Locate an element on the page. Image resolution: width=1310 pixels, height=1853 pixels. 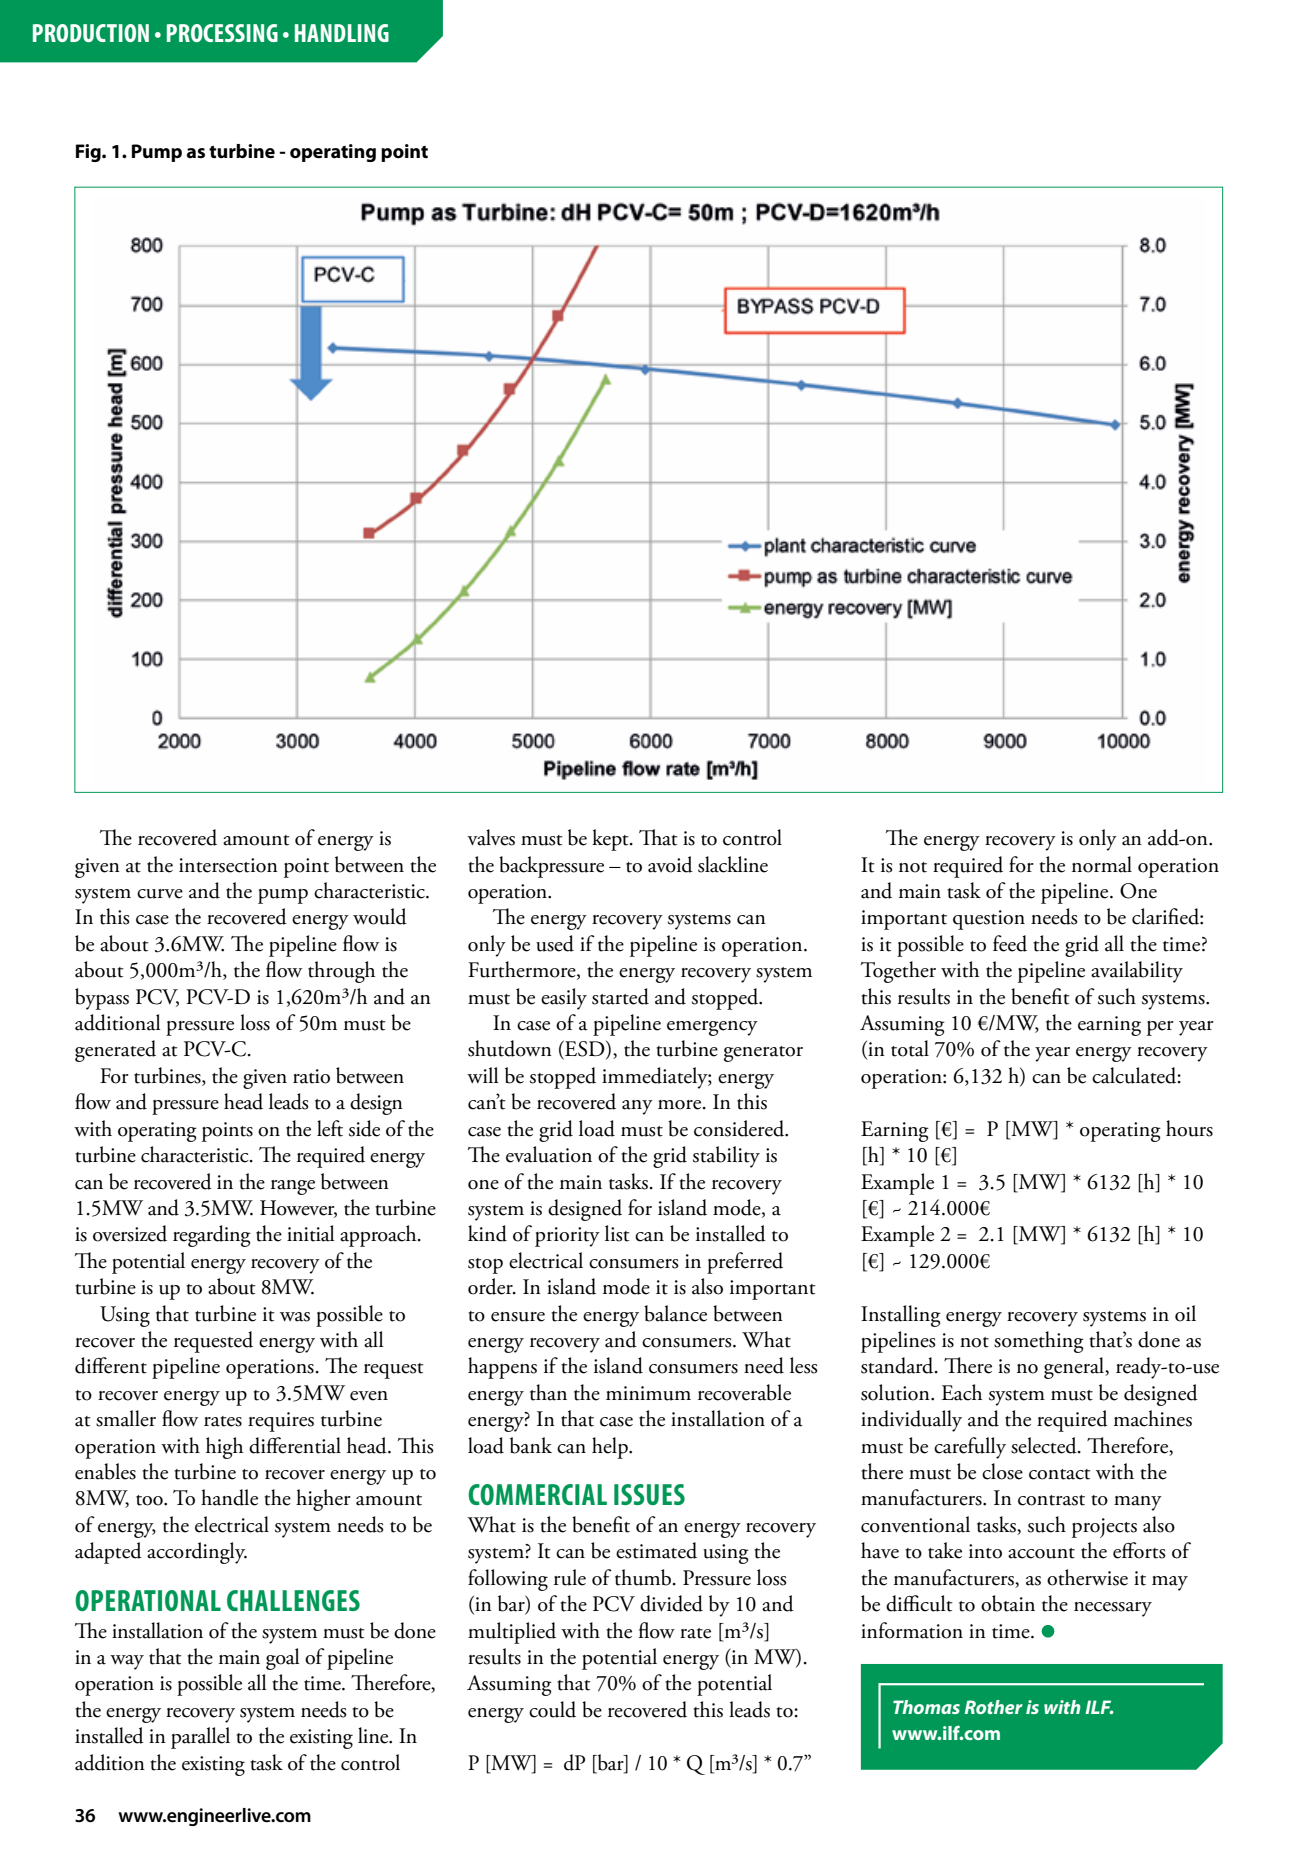
HANDLING is located at coordinates (342, 33).
